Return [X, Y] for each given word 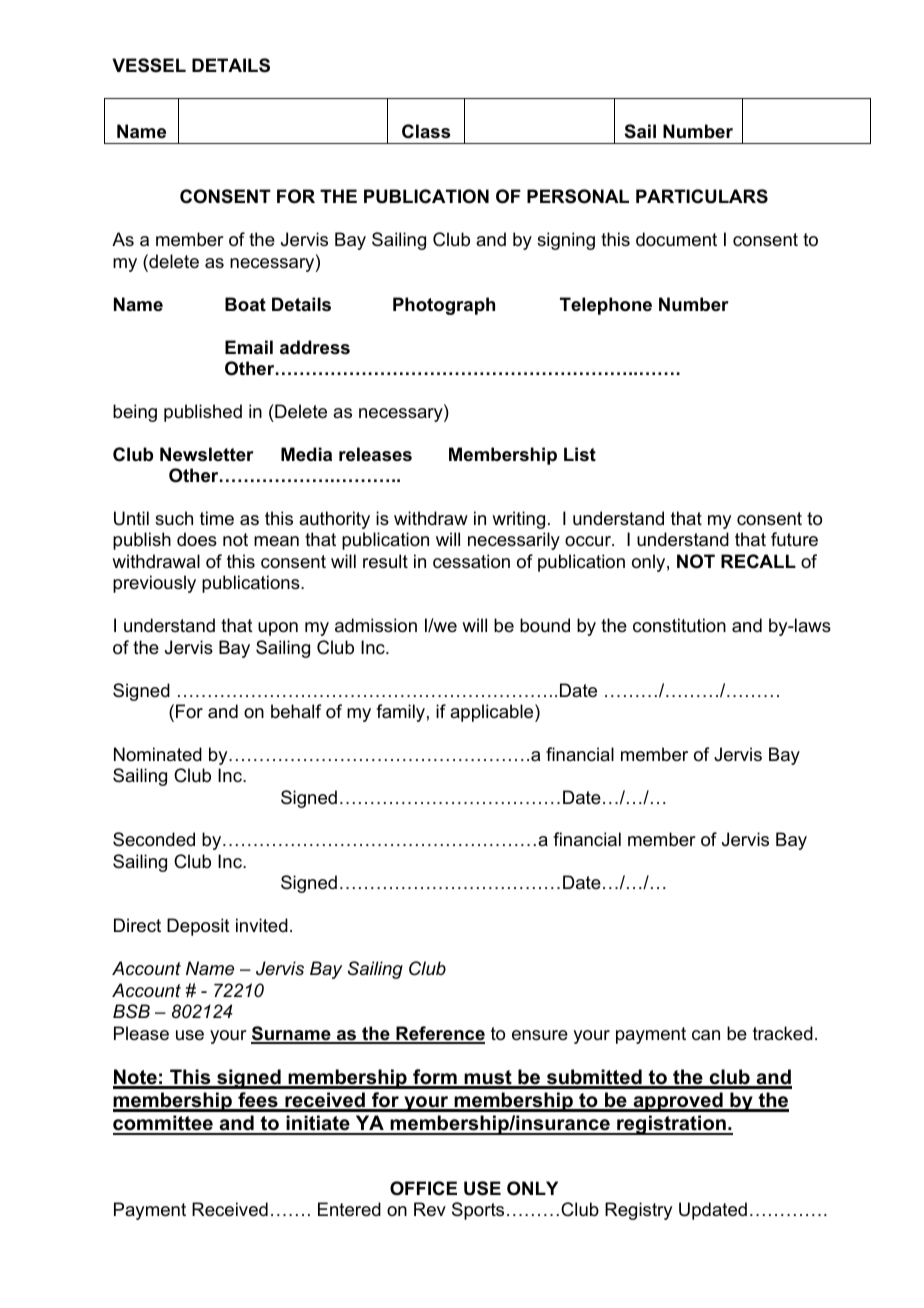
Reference [439, 1034]
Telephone [606, 306]
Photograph [444, 306]
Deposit [198, 927]
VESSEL [149, 65]
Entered [349, 1209]
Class [426, 131]
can [706, 1035]
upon [278, 629]
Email [249, 347]
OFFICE [423, 1188]
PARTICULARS [702, 196]
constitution [679, 625]
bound [545, 625]
